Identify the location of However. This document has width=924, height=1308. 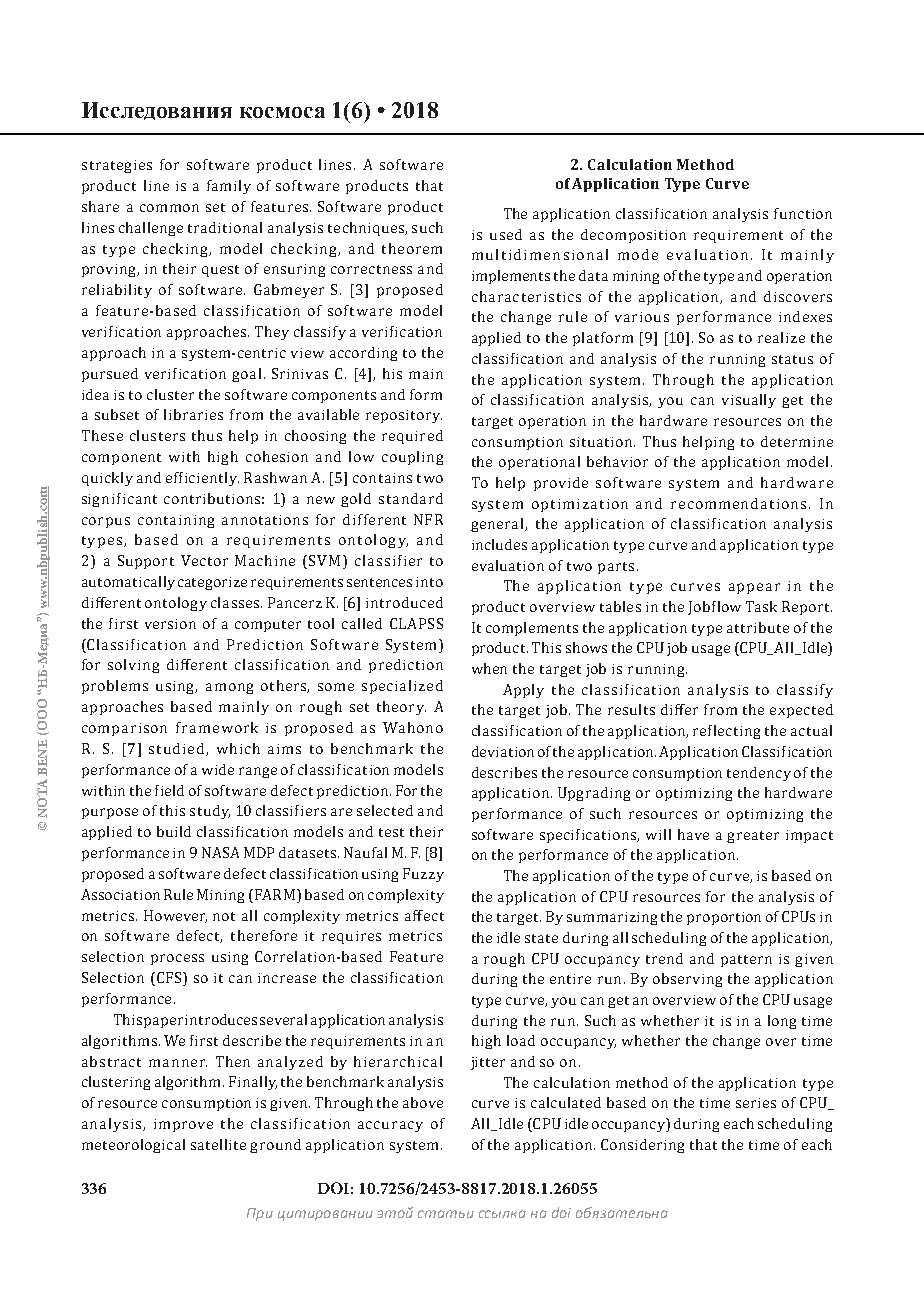
(175, 916).
